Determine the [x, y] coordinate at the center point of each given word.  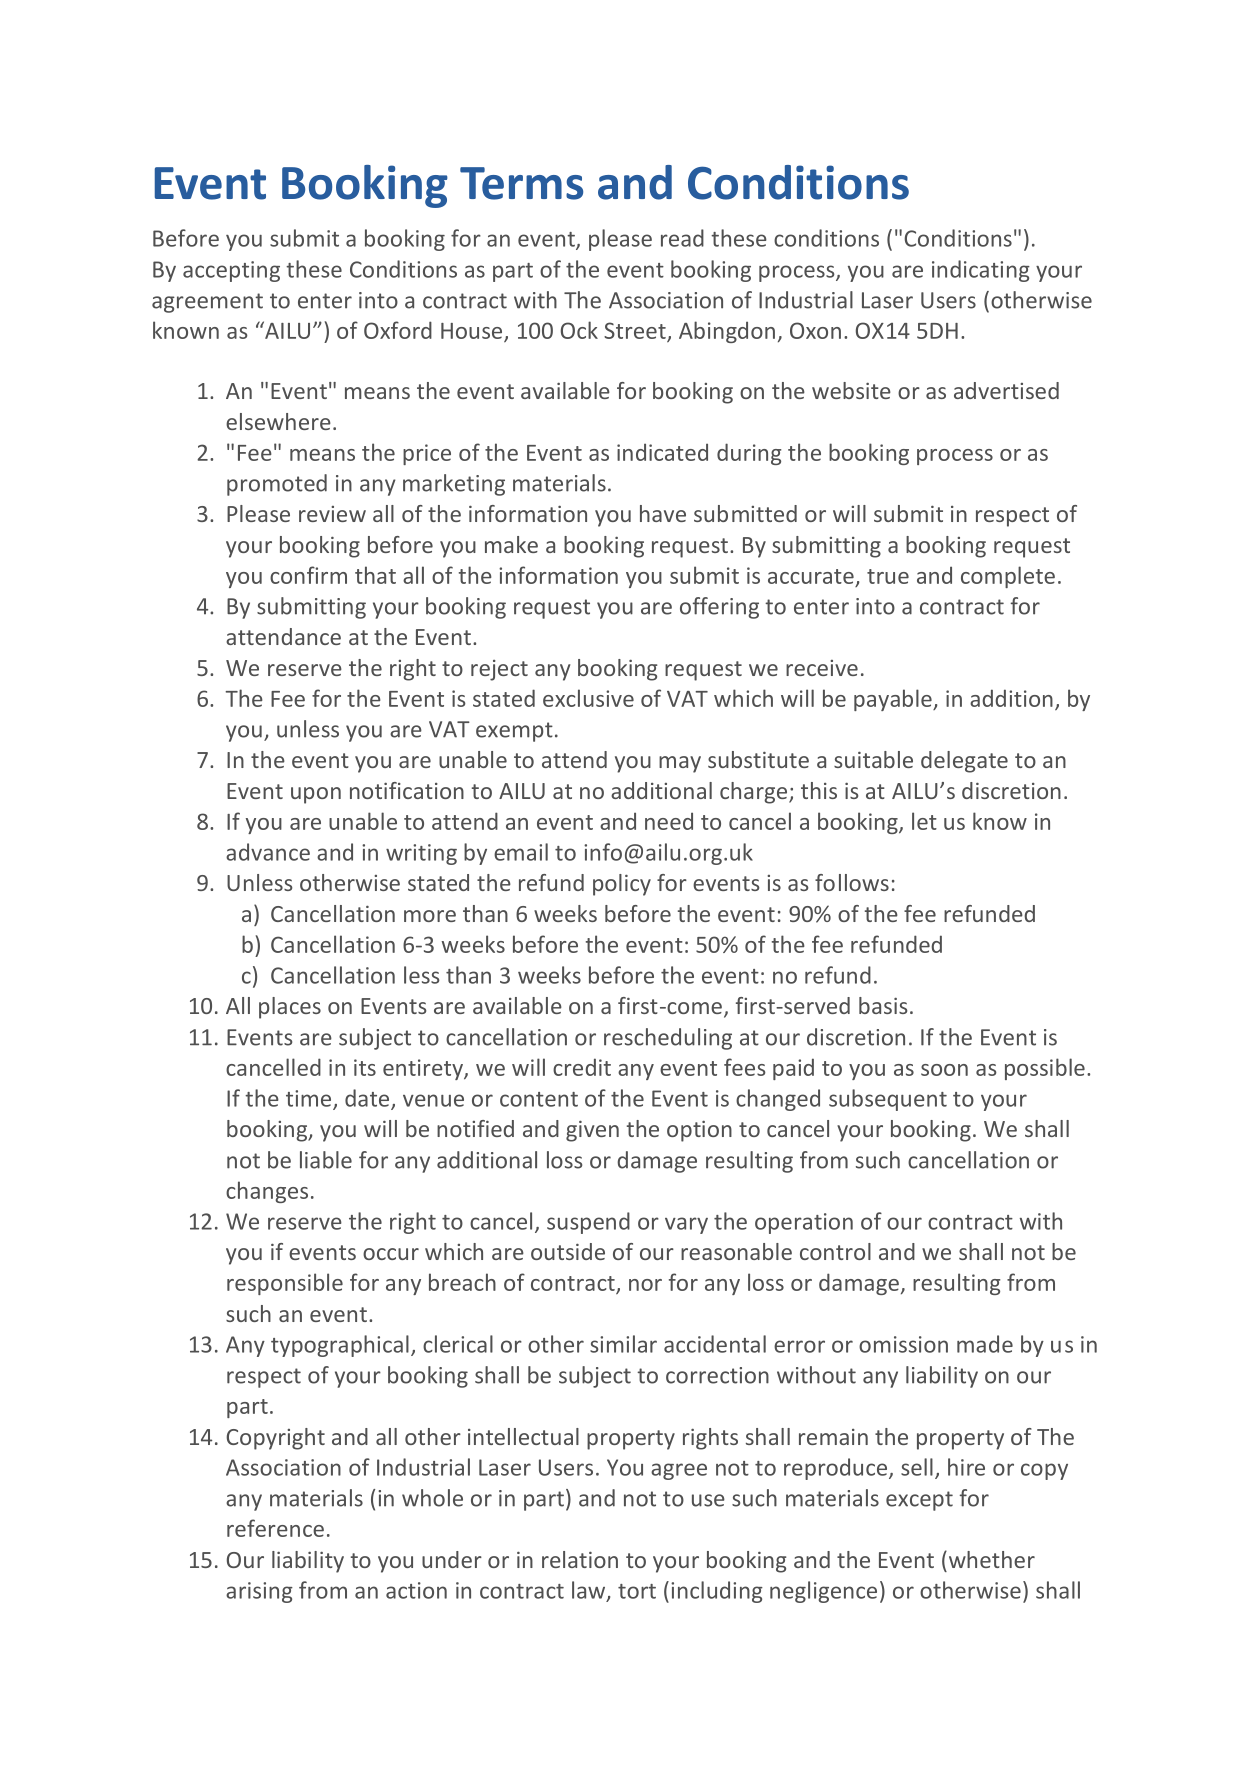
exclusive [588, 698]
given [592, 1131]
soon [944, 1070]
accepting [231, 271]
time [310, 1099]
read [682, 238]
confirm [308, 575]
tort [637, 1591]
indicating [981, 271]
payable [894, 700]
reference [275, 1528]
